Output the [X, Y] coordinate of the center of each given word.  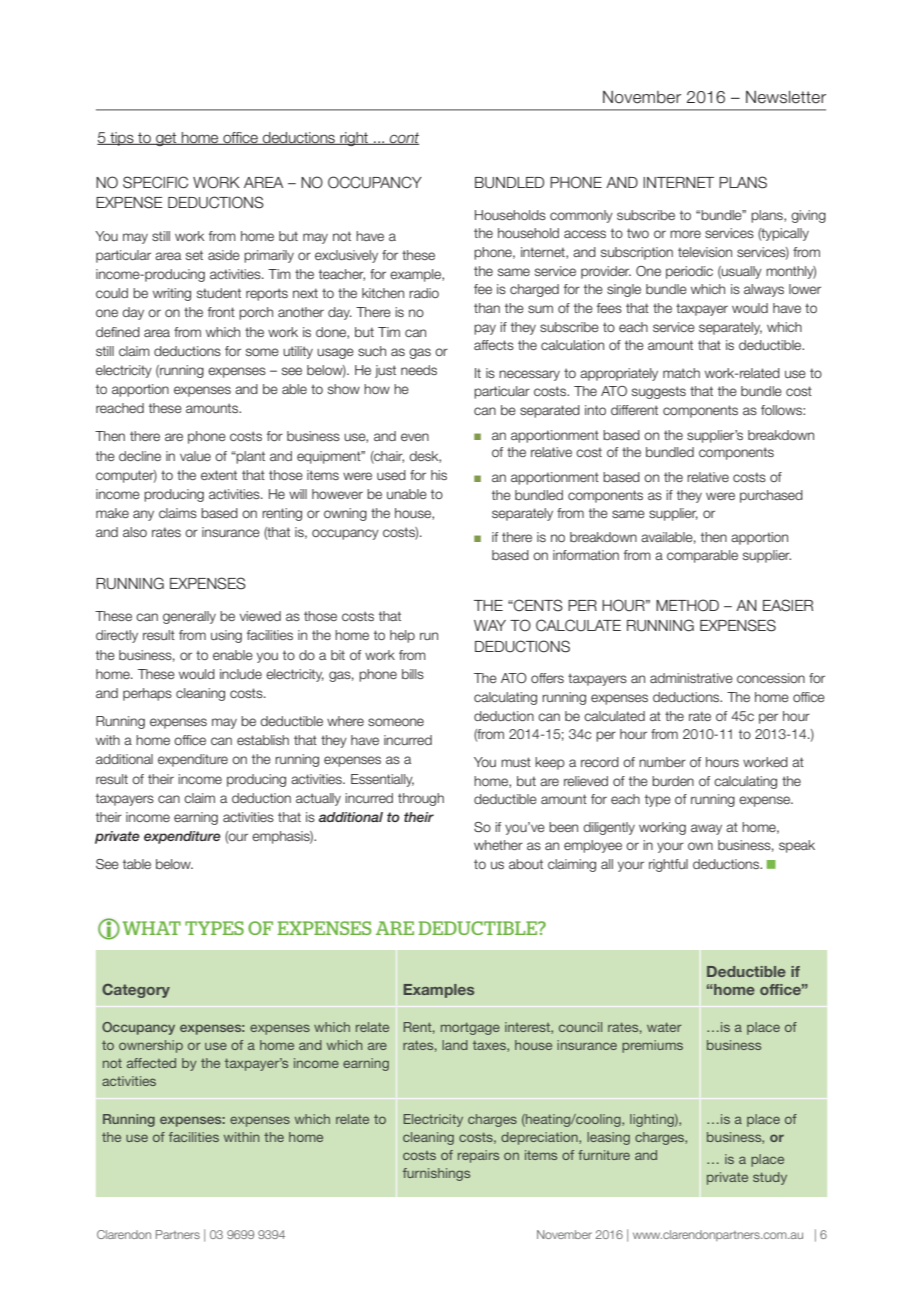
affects [494, 345]
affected [151, 1063]
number [662, 762]
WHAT [152, 928]
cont [403, 138]
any [143, 515]
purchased [771, 496]
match [681, 373]
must [516, 762]
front [221, 312]
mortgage [470, 1028]
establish [263, 740]
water [664, 1027]
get [166, 139]
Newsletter [786, 97]
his [439, 475]
